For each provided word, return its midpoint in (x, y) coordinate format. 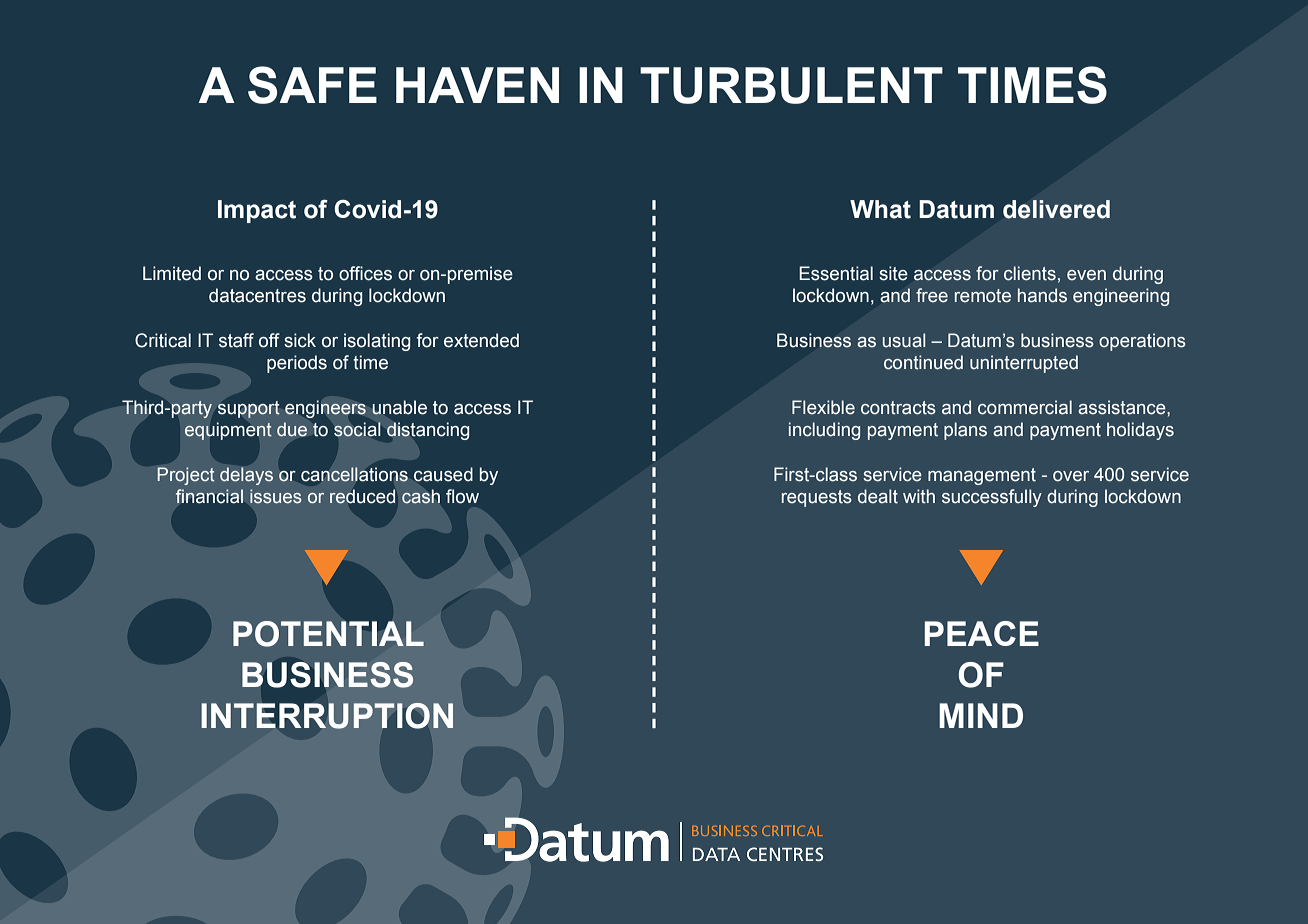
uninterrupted (1024, 364)
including (824, 431)
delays (246, 476)
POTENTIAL (328, 634)
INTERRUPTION (327, 716)
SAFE (312, 85)
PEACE (981, 633)
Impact (257, 211)
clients (1030, 273)
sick (300, 340)
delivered (1056, 209)
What (880, 209)
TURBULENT (791, 85)
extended (481, 340)
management (982, 476)
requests (817, 498)
